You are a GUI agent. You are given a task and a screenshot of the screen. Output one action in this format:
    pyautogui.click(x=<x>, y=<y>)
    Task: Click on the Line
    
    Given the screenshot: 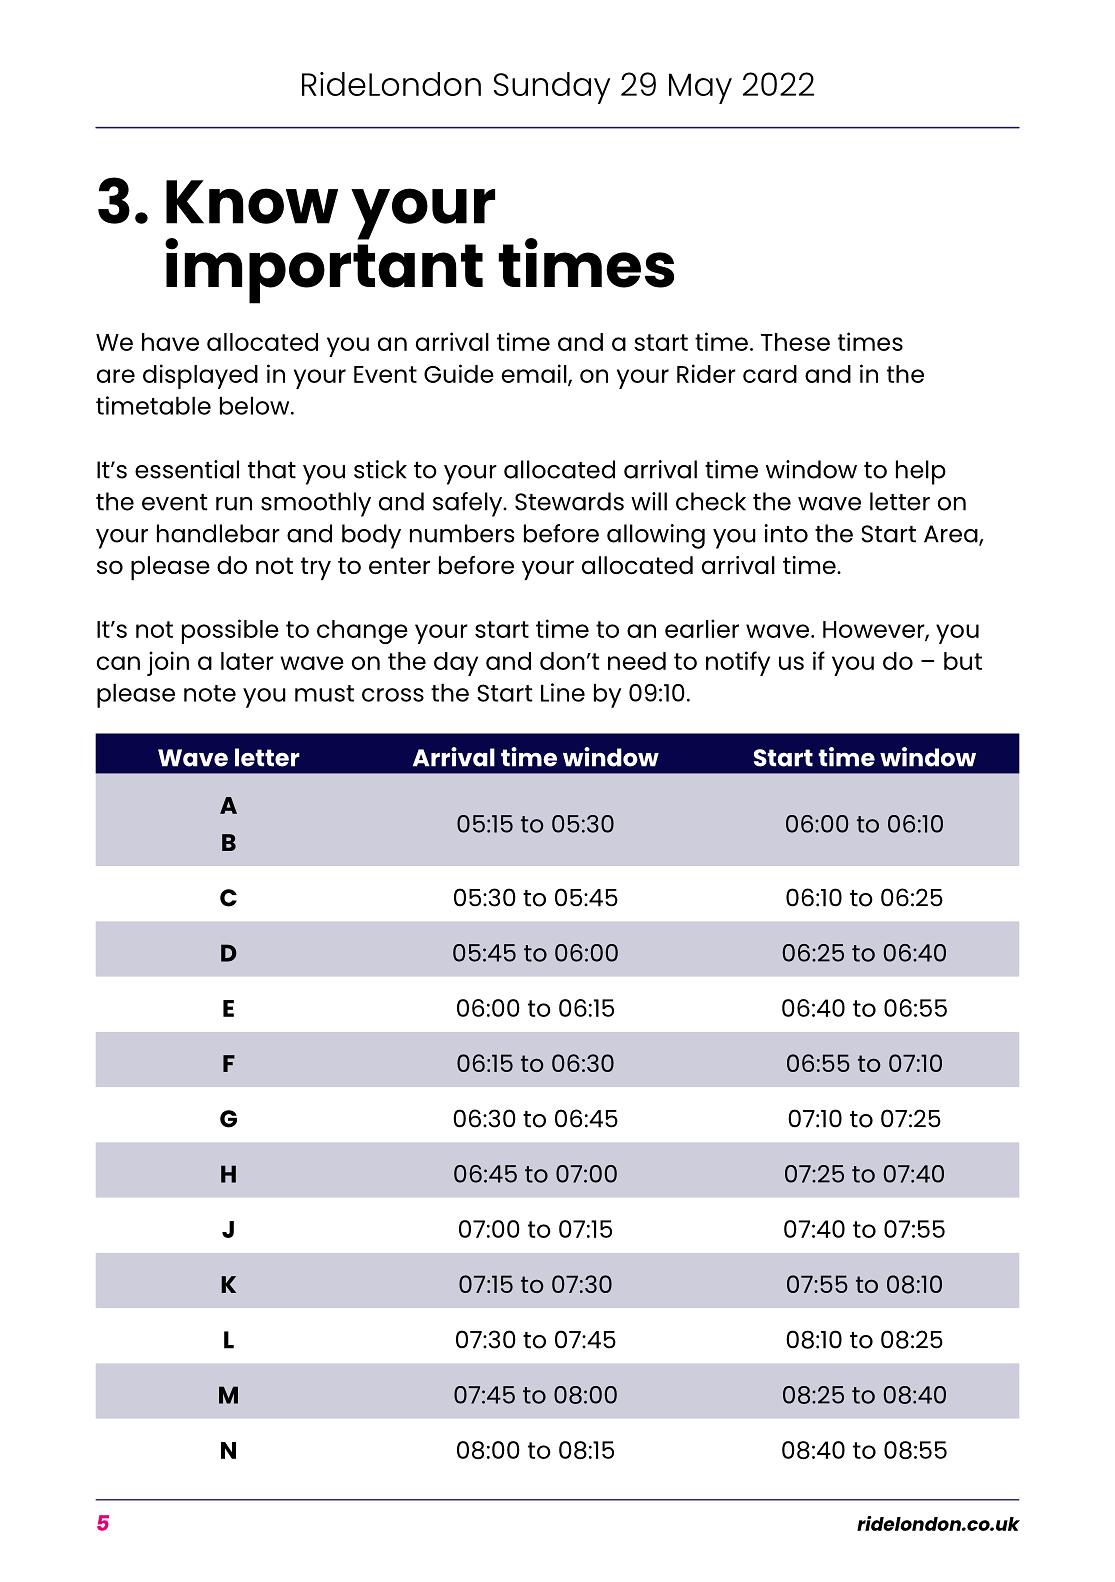 What is the action you would take?
    pyautogui.click(x=563, y=692)
